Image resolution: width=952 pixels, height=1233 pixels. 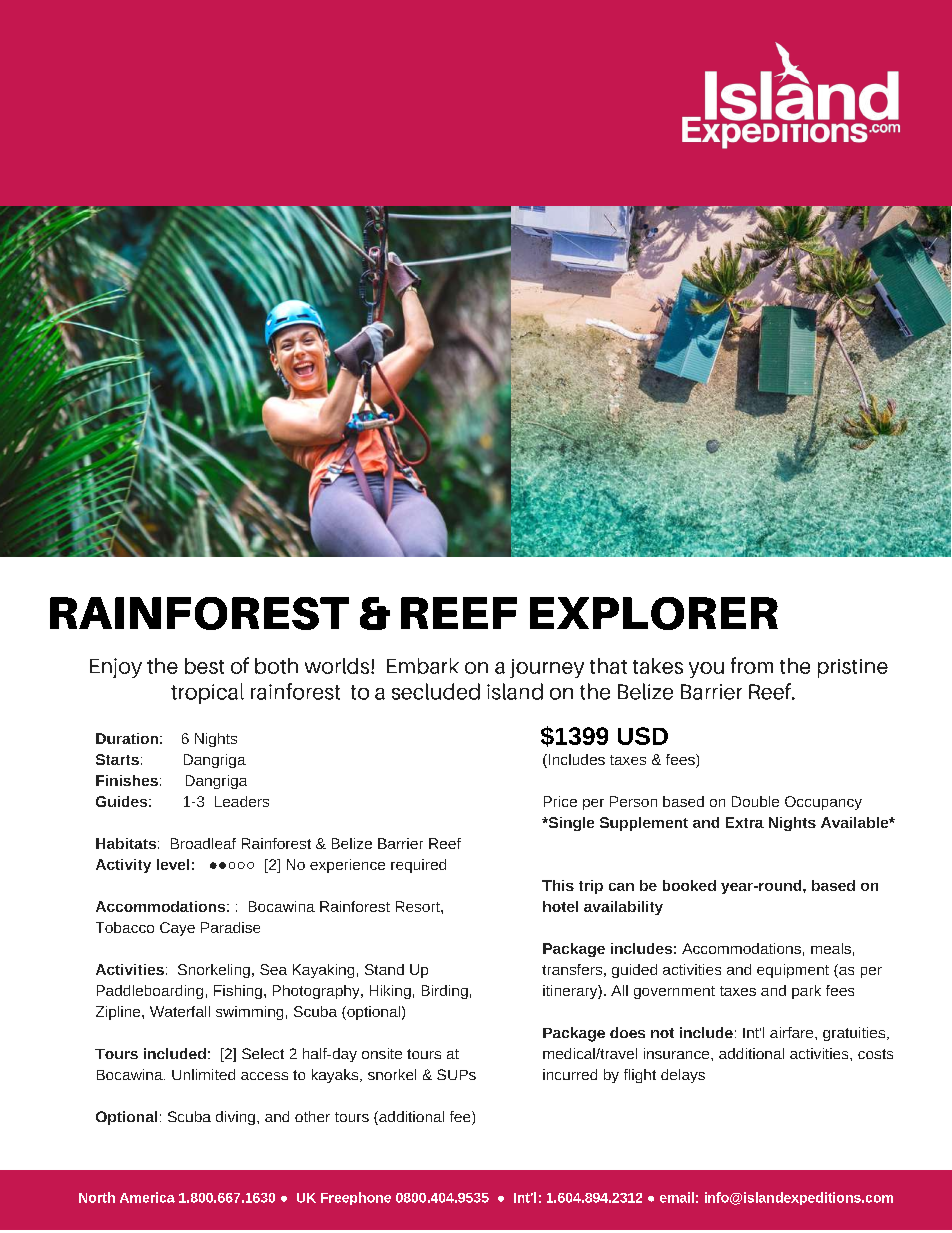 I want to click on Resort, so click(x=419, y=906).
